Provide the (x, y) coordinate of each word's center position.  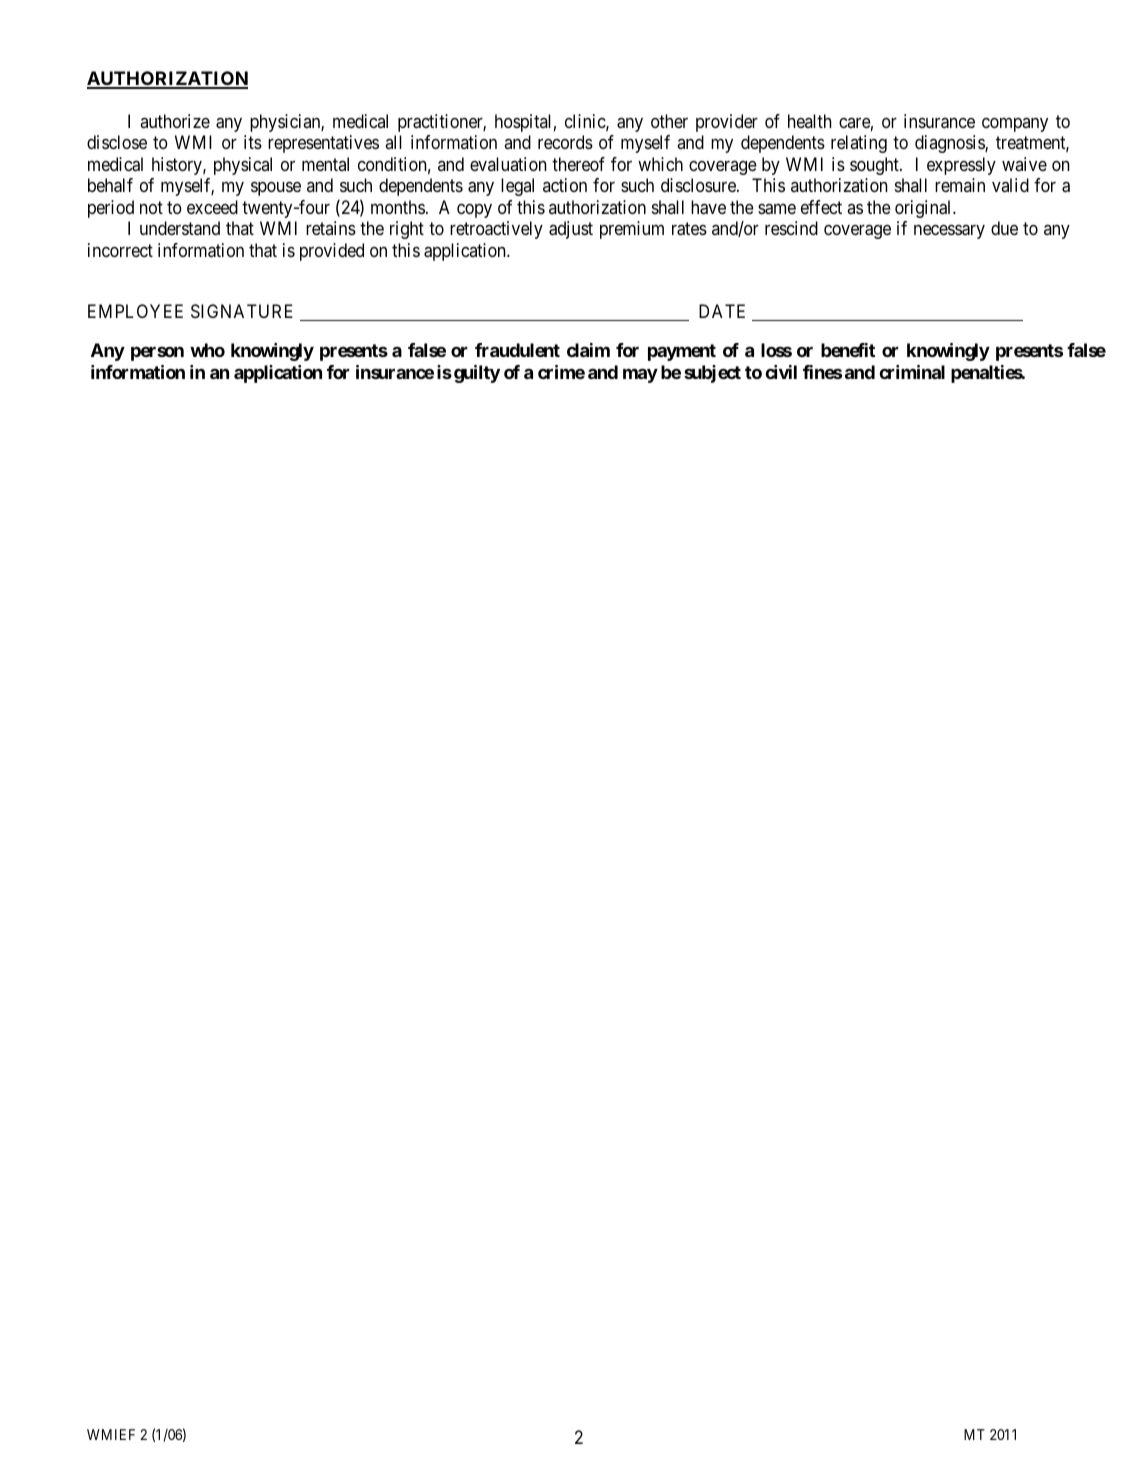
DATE (722, 311)
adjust (571, 230)
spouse (276, 189)
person (157, 354)
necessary (949, 232)
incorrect (120, 250)
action (565, 185)
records (565, 142)
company (1015, 124)
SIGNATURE (242, 311)
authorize (175, 121)
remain (960, 185)
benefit (848, 350)
